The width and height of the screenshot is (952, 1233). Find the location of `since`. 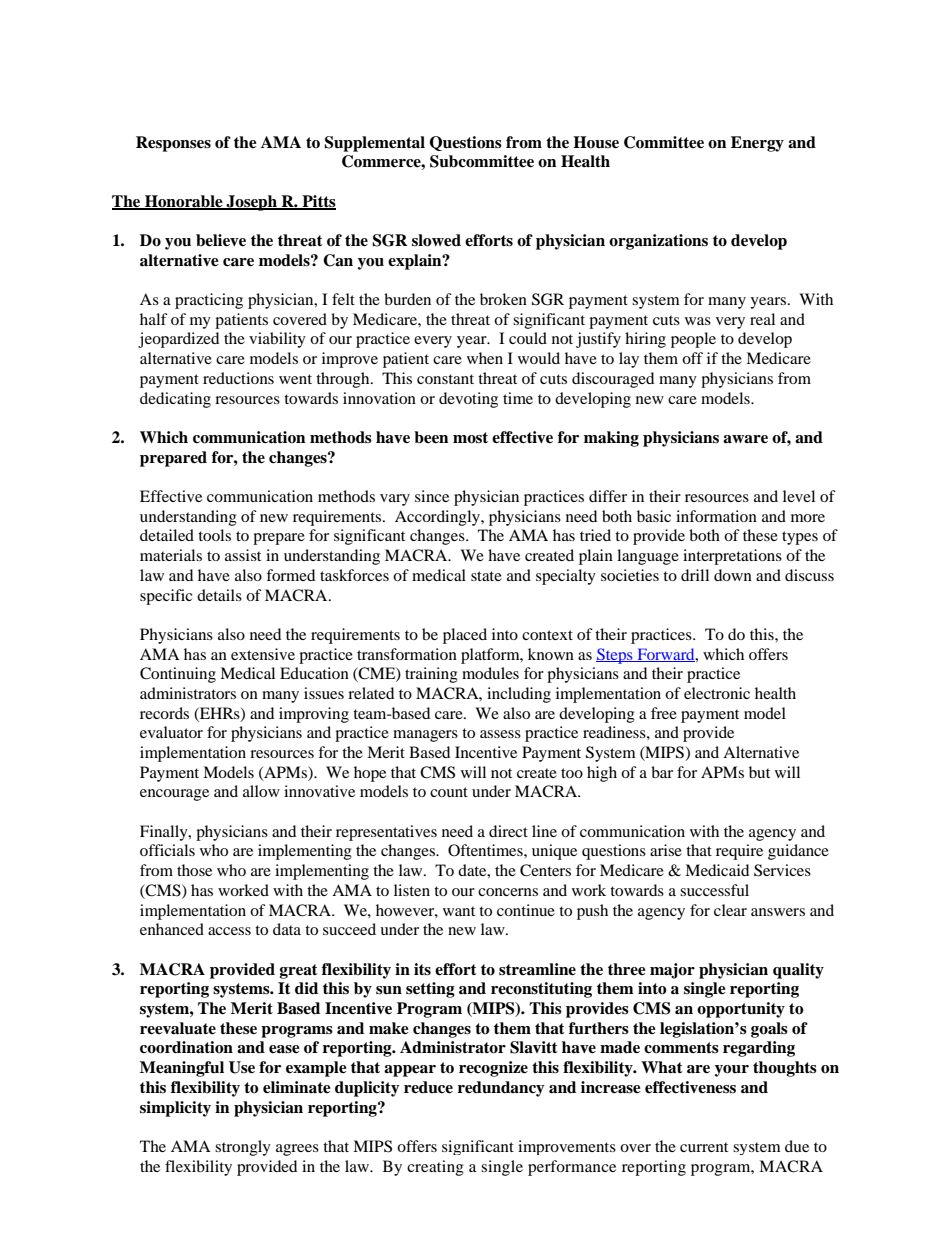

since is located at coordinates (432, 496).
